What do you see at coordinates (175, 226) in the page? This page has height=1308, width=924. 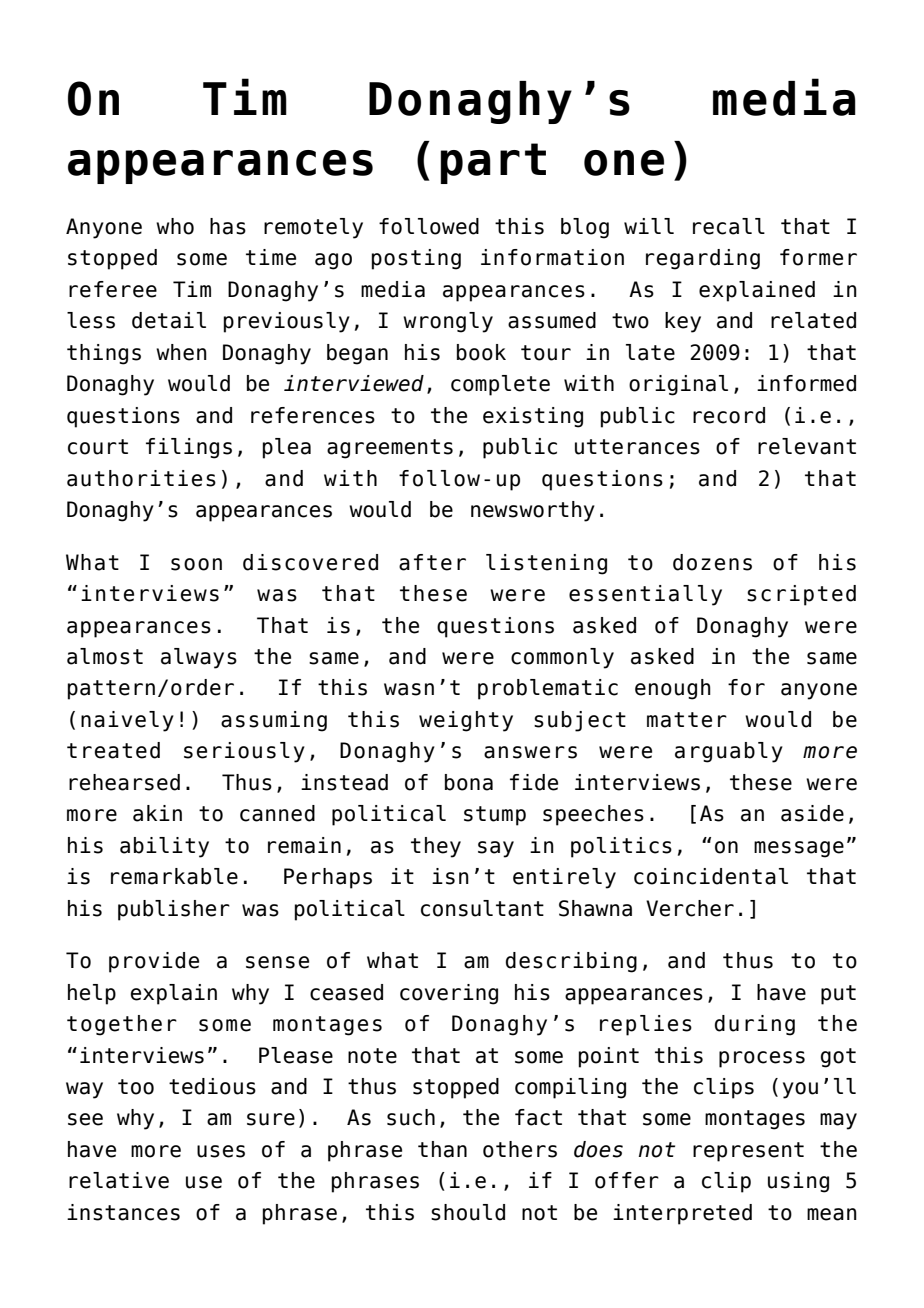 I see `who` at bounding box center [175, 226].
